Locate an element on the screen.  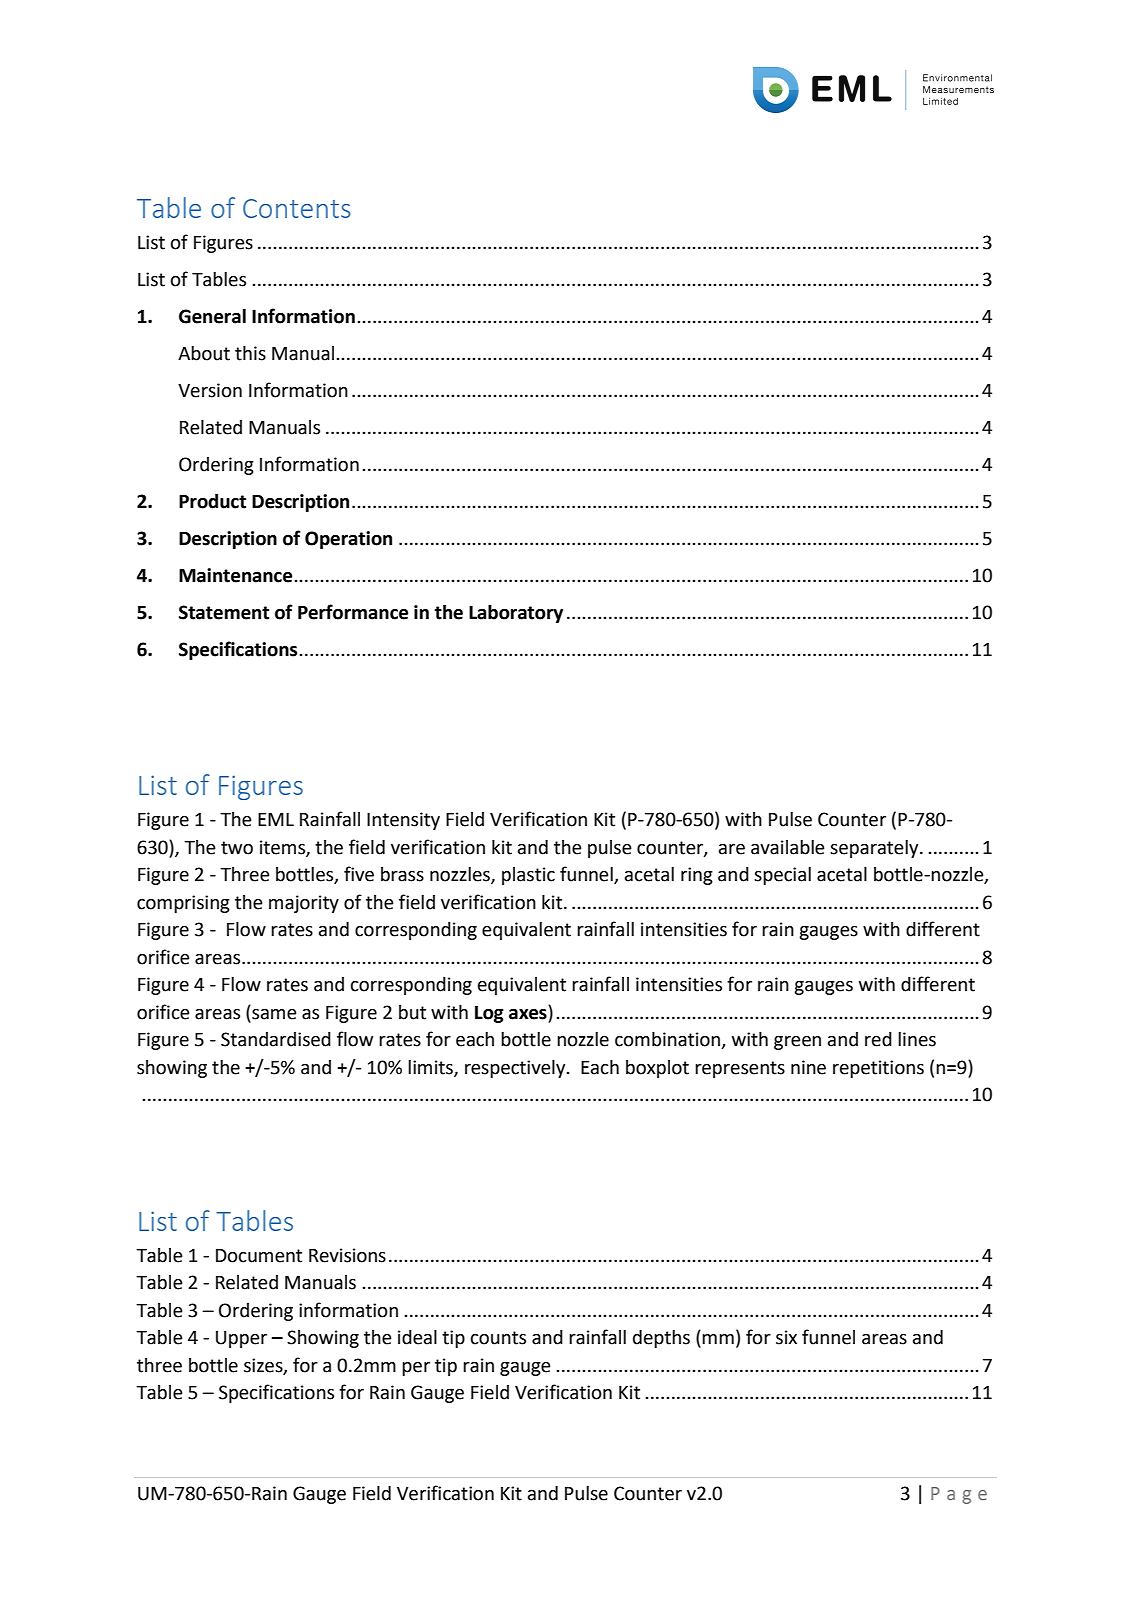
six is located at coordinates (786, 1337).
